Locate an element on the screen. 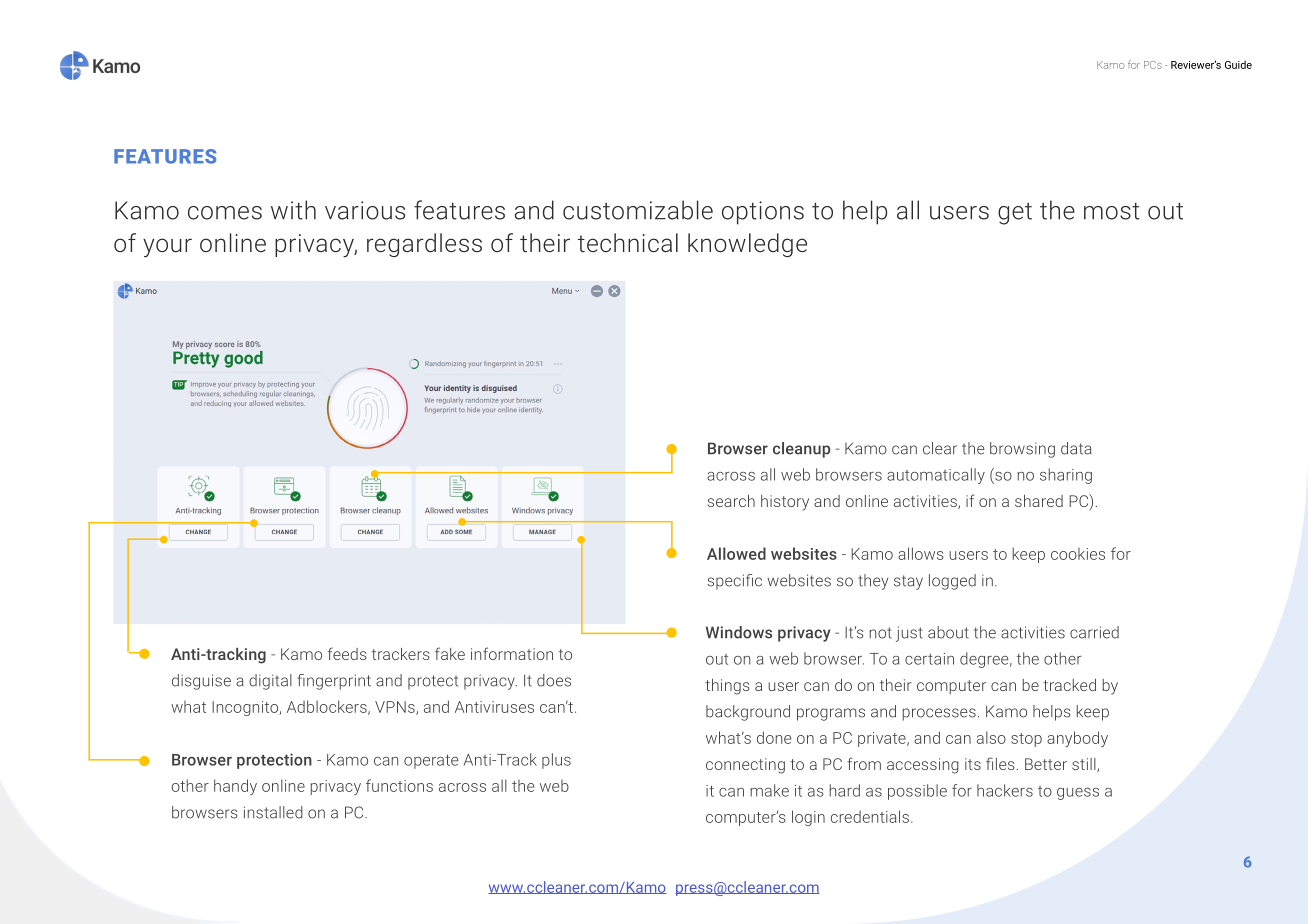 This screenshot has width=1308, height=924. search is located at coordinates (731, 501).
